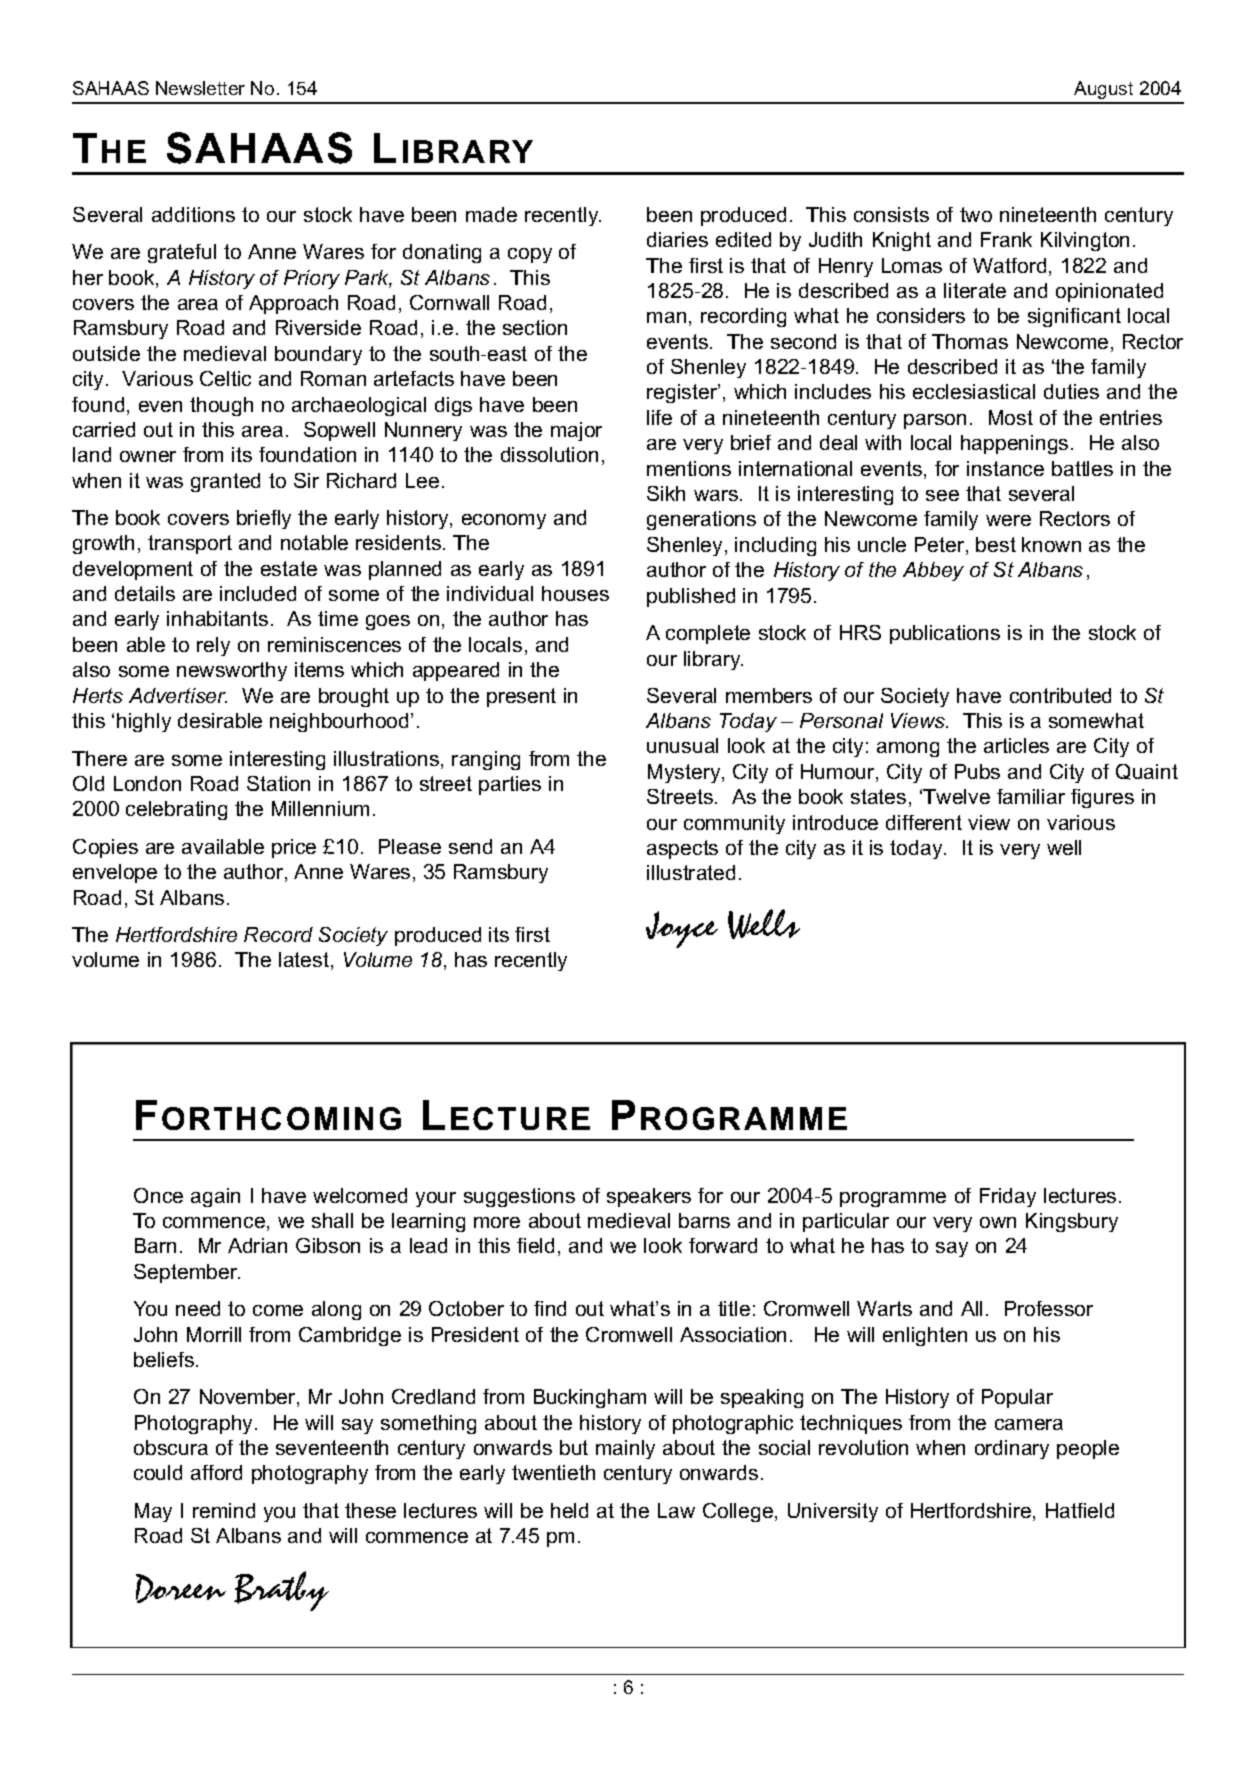  What do you see at coordinates (682, 849) in the page?
I see `aspects` at bounding box center [682, 849].
